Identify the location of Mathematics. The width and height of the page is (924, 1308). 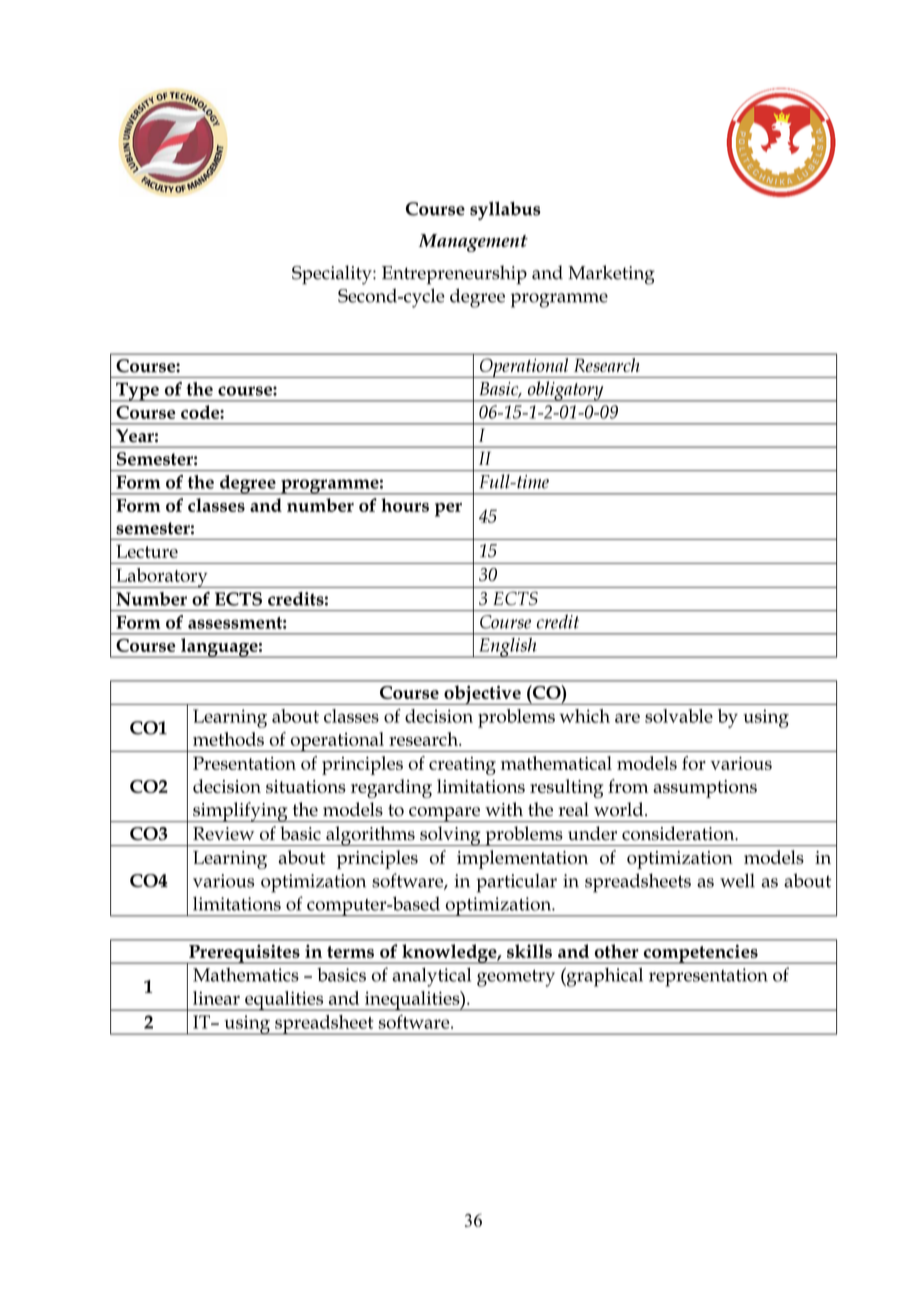
(246, 975).
